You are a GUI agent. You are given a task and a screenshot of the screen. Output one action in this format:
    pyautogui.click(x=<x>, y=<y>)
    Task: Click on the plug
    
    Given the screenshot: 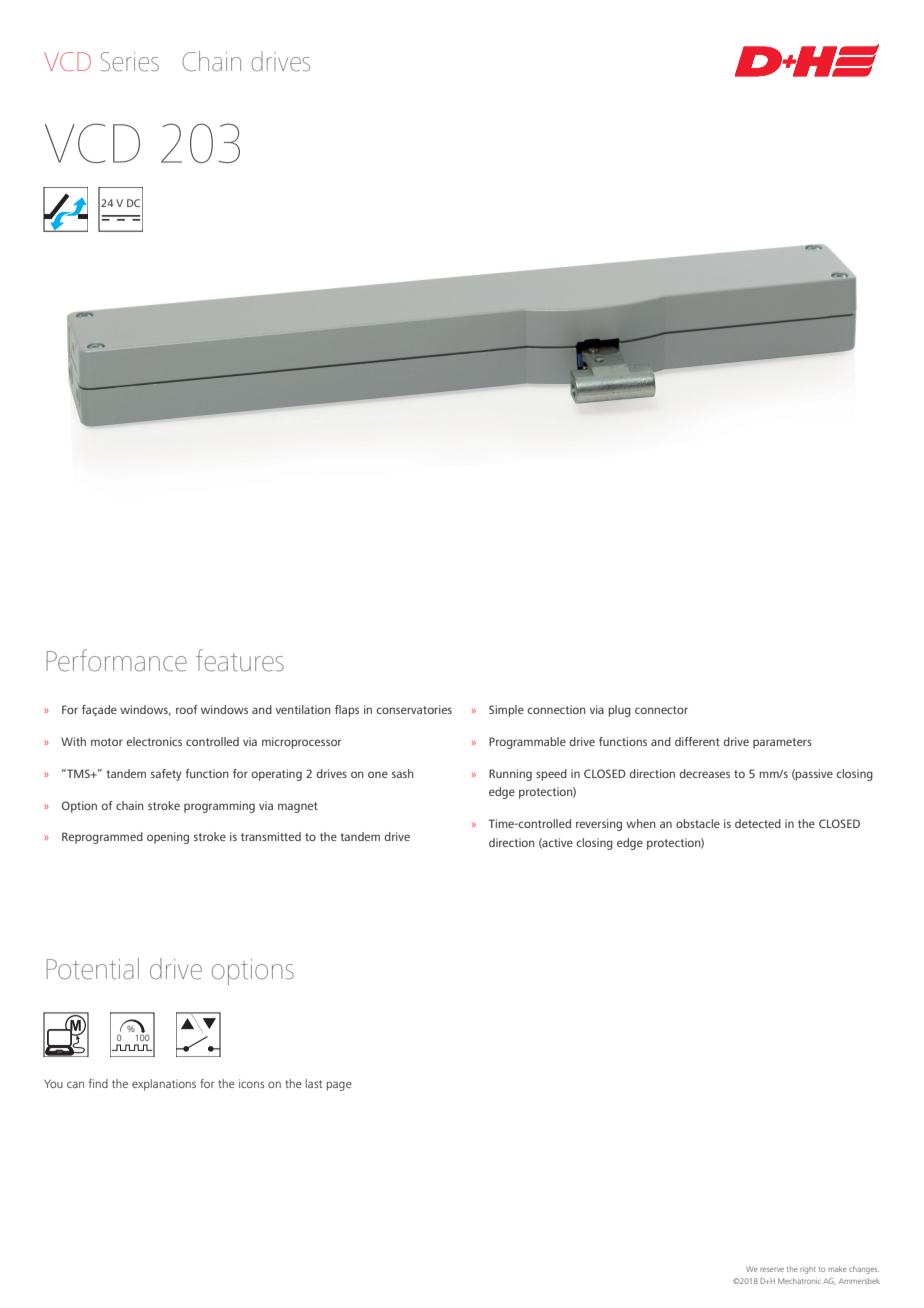 What is the action you would take?
    pyautogui.click(x=619, y=711)
